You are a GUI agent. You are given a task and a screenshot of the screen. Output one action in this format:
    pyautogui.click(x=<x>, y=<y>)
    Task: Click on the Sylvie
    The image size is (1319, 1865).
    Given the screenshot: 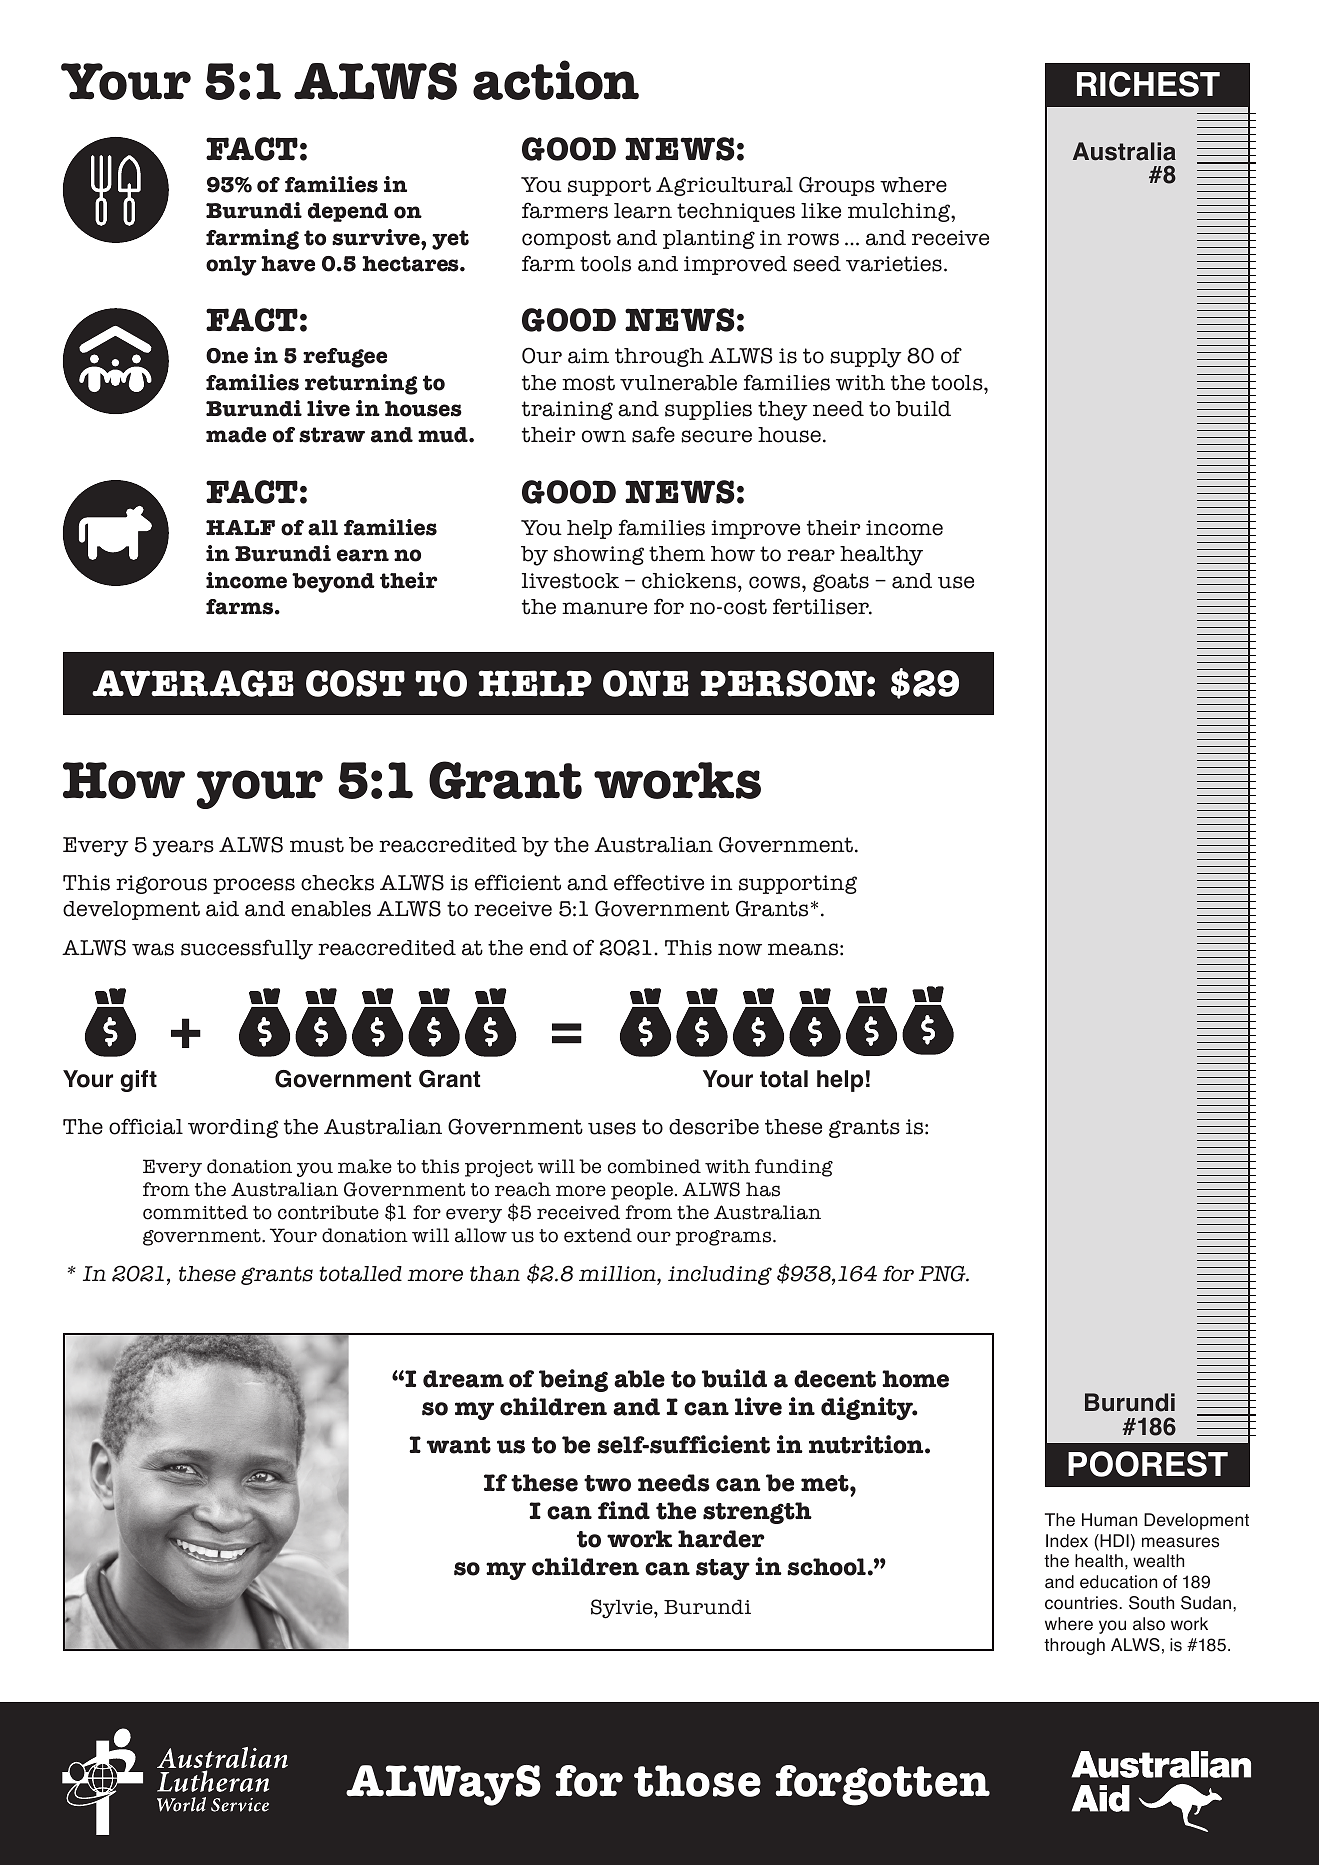 What is the action you would take?
    pyautogui.click(x=623, y=1609)
